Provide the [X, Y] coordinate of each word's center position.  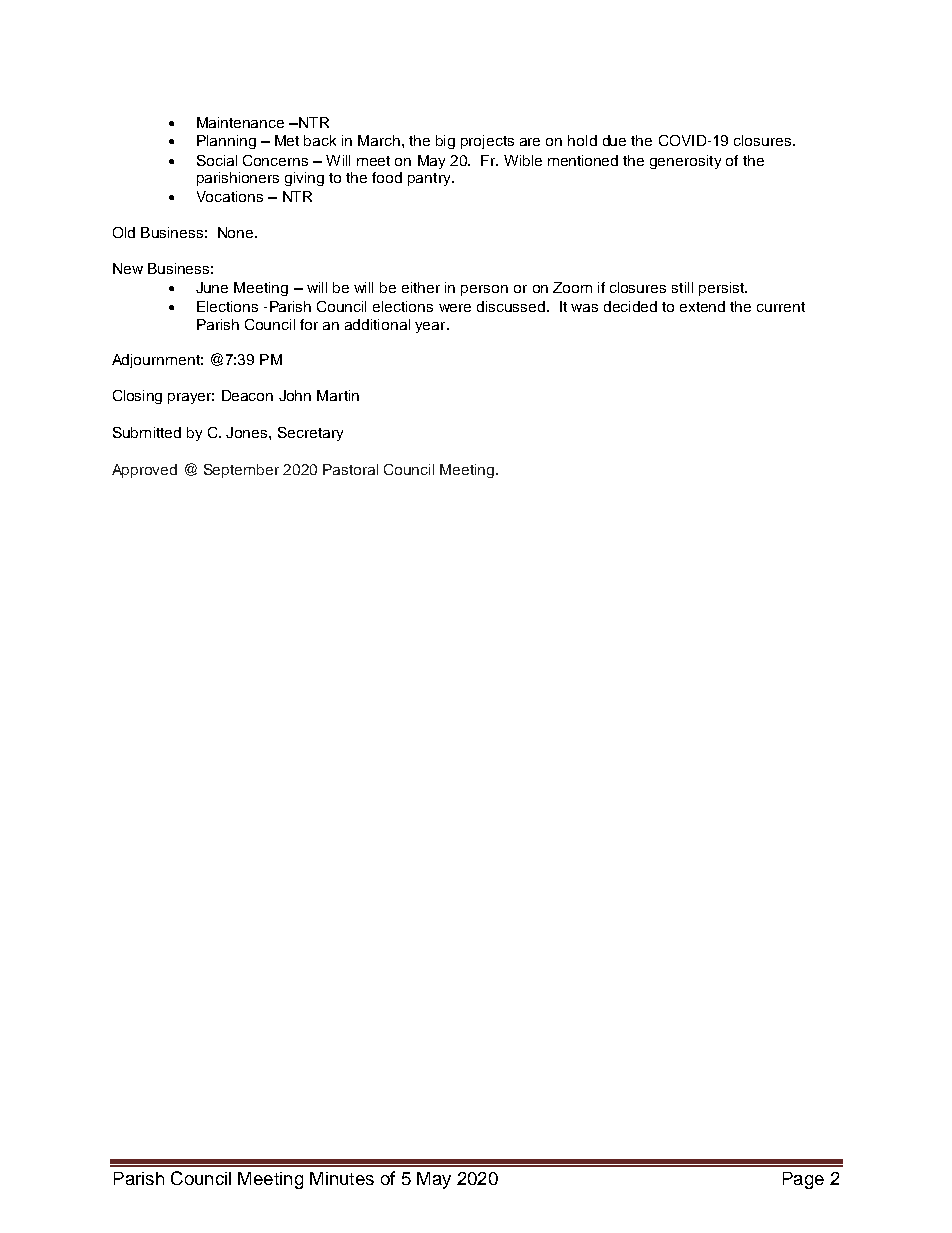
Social [217, 160]
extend [702, 306]
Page [803, 1180]
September [241, 471]
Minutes [342, 1178]
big [445, 142]
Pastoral [350, 469]
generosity [685, 162]
